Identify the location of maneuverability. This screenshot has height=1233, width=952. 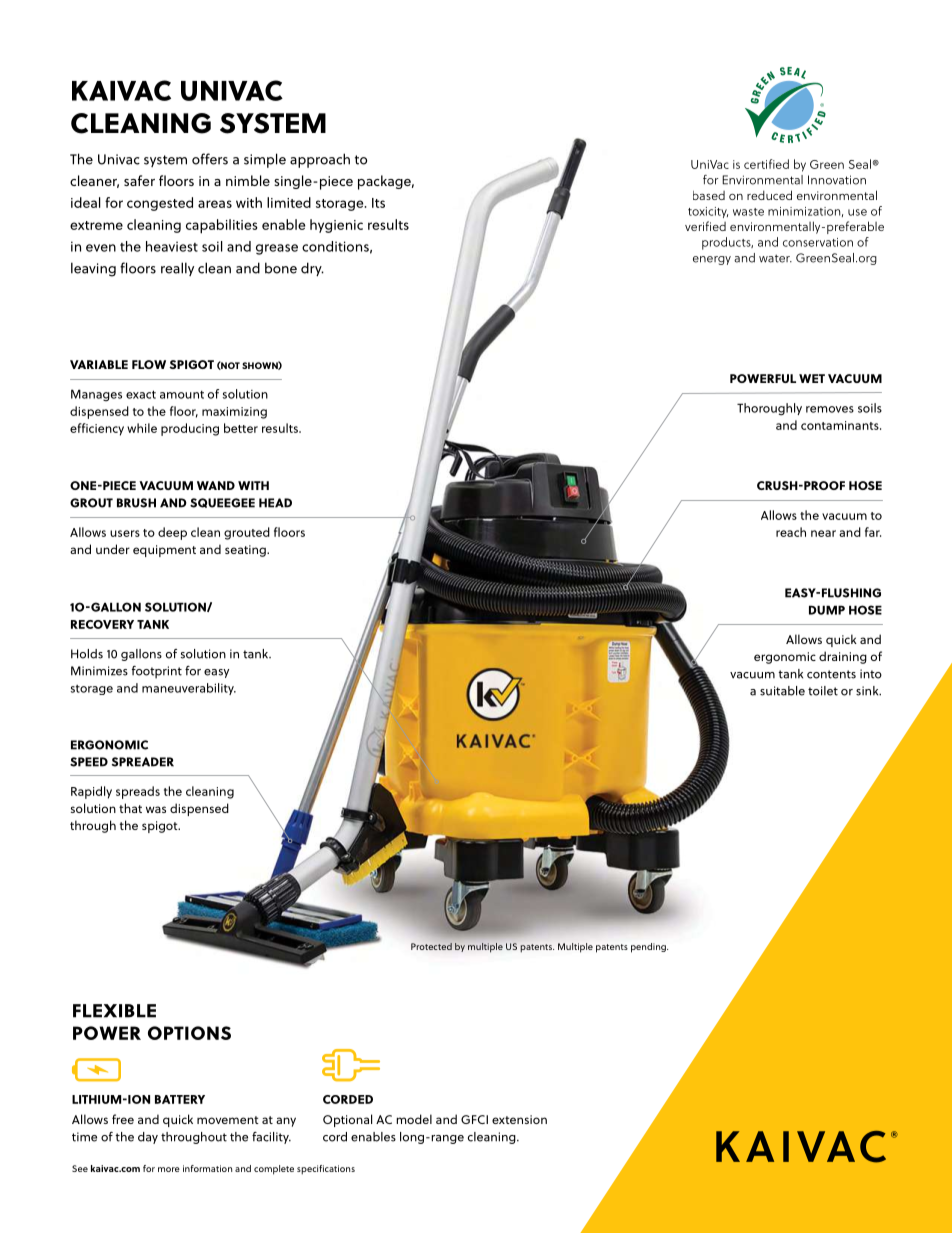
(189, 689).
